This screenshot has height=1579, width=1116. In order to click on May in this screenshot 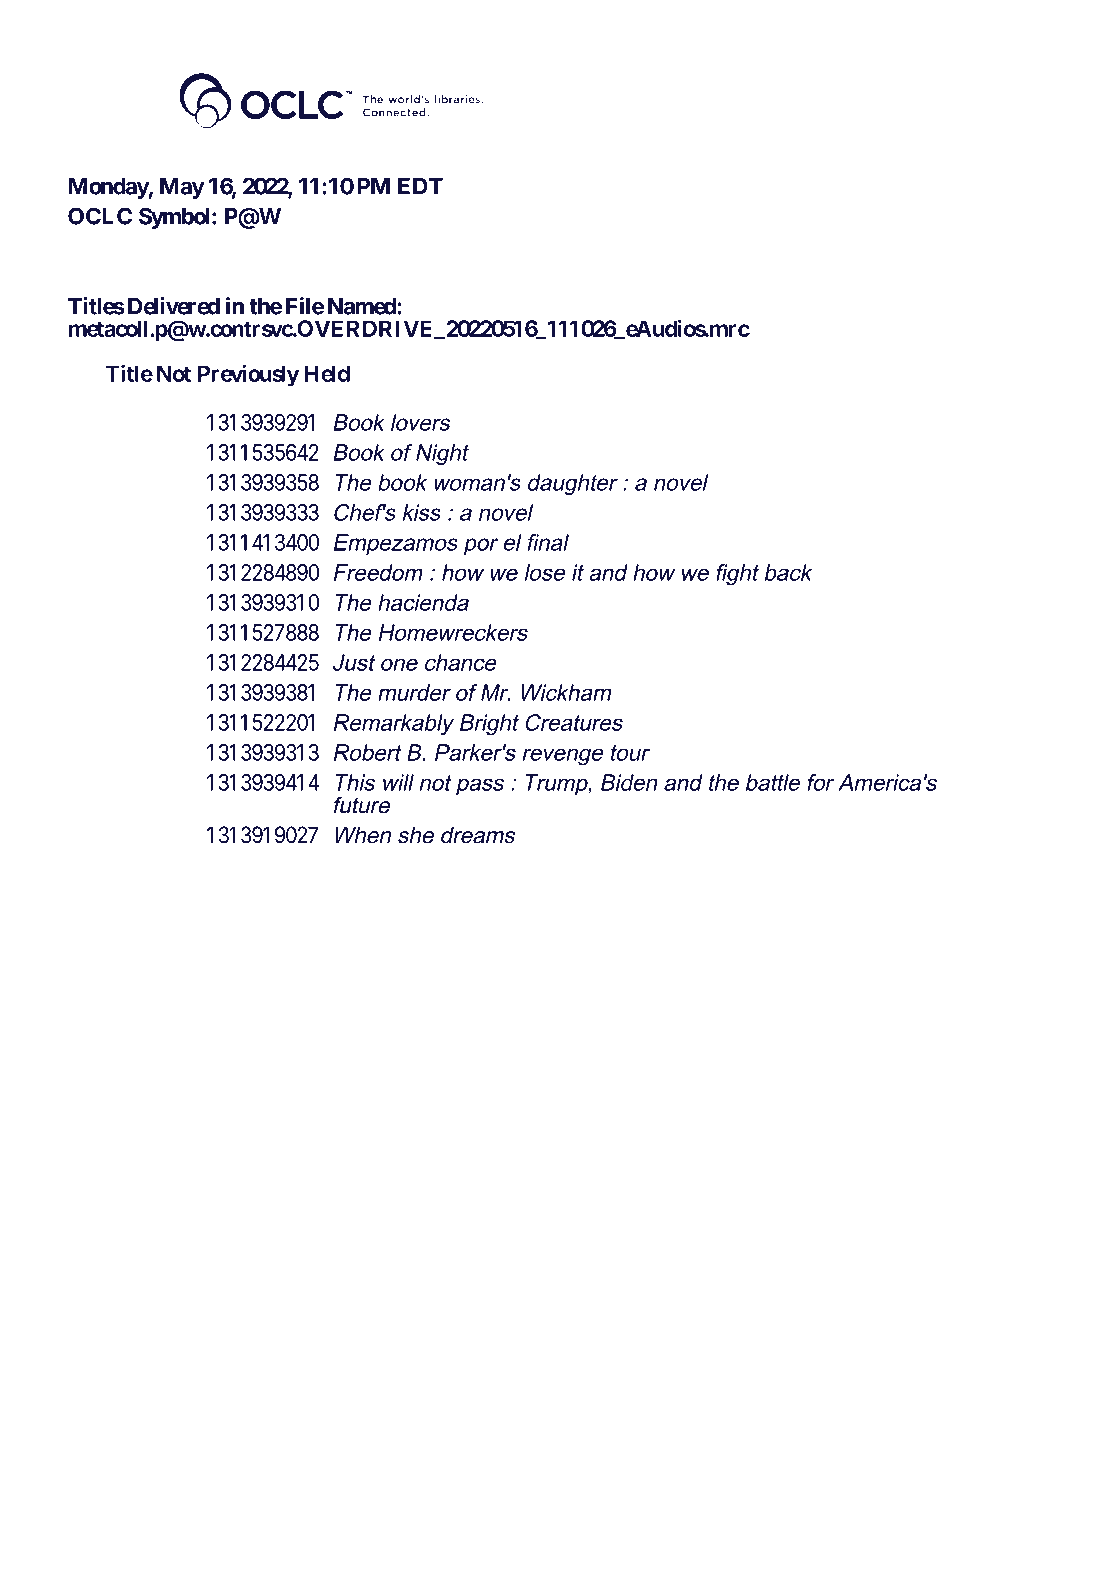, I will do `click(182, 188)`.
